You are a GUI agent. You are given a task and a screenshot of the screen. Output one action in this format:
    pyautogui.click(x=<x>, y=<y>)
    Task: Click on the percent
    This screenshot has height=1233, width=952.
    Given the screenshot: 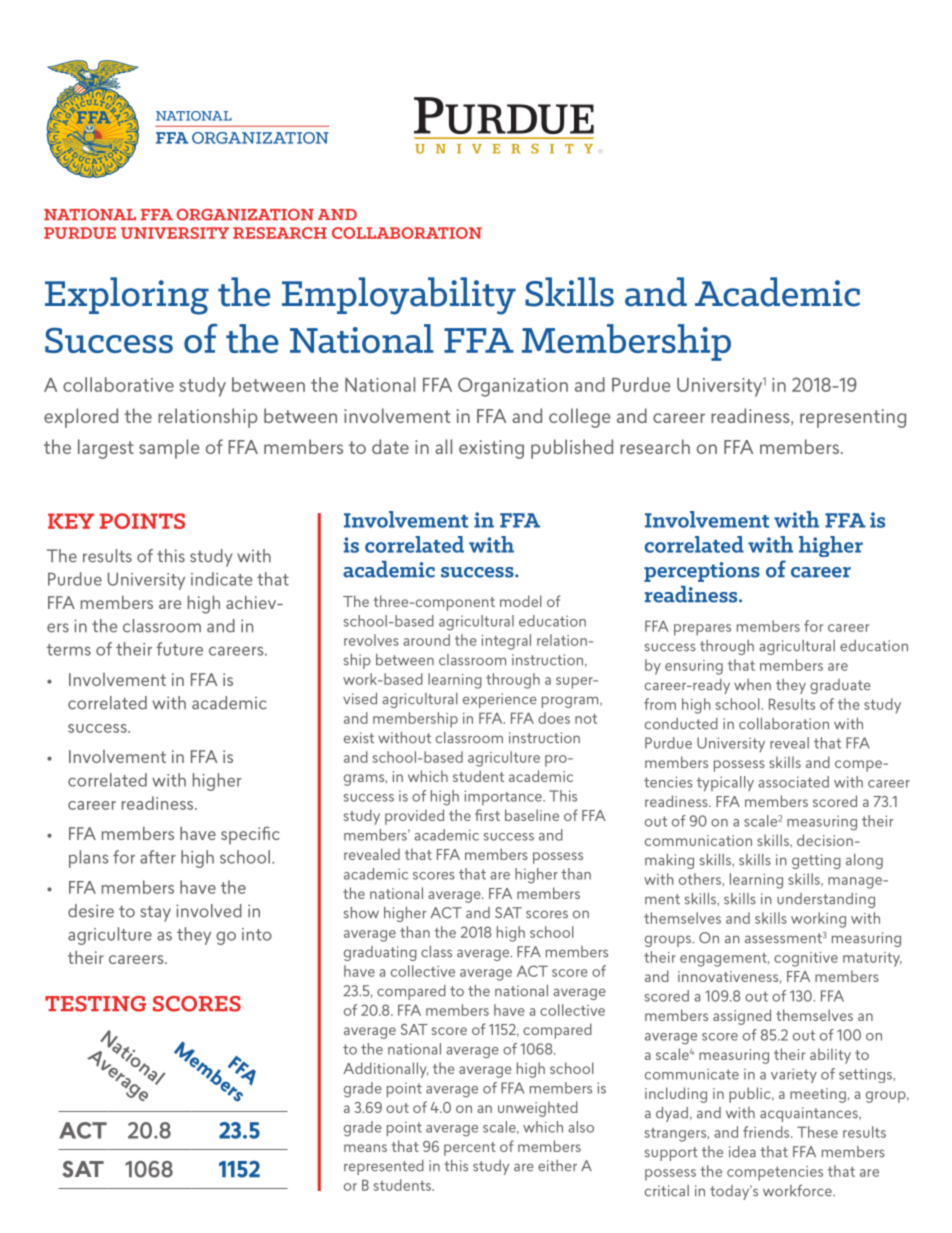 What is the action you would take?
    pyautogui.click(x=470, y=1149)
